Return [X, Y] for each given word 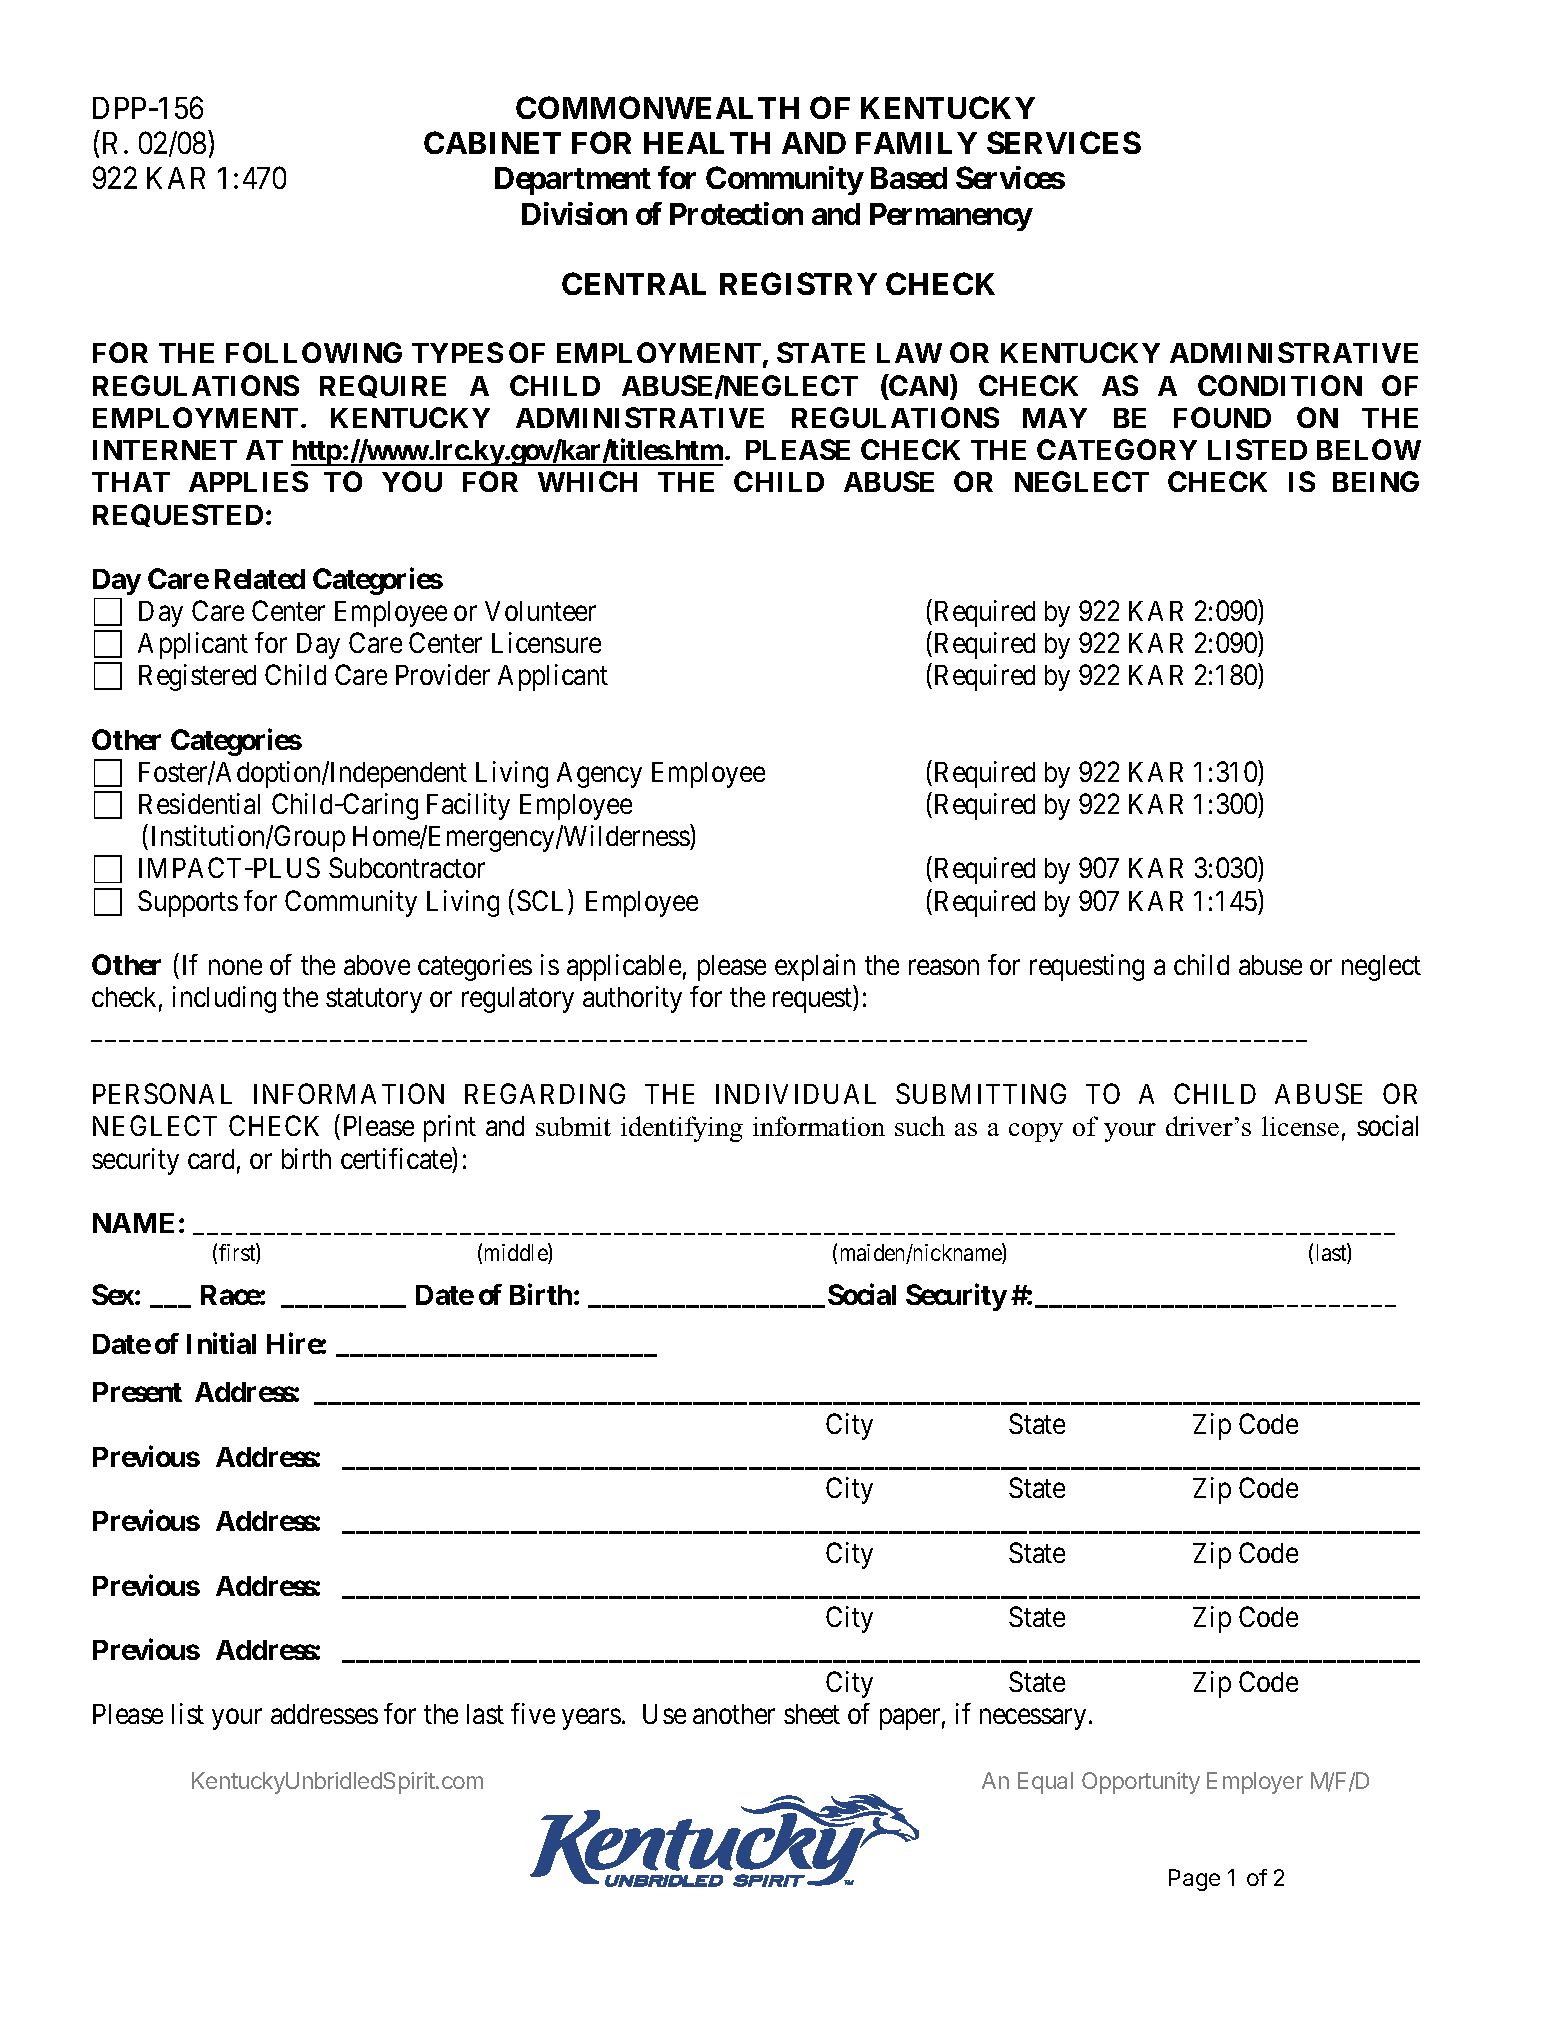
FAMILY [916, 143]
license [1300, 1126]
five [533, 1713]
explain [815, 967]
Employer [1255, 1783]
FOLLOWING [314, 352]
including [224, 999]
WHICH [587, 481]
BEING [1376, 481]
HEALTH [707, 143]
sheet [812, 1714]
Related [260, 579]
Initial [221, 1343]
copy [1036, 1132]
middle [517, 1253]
